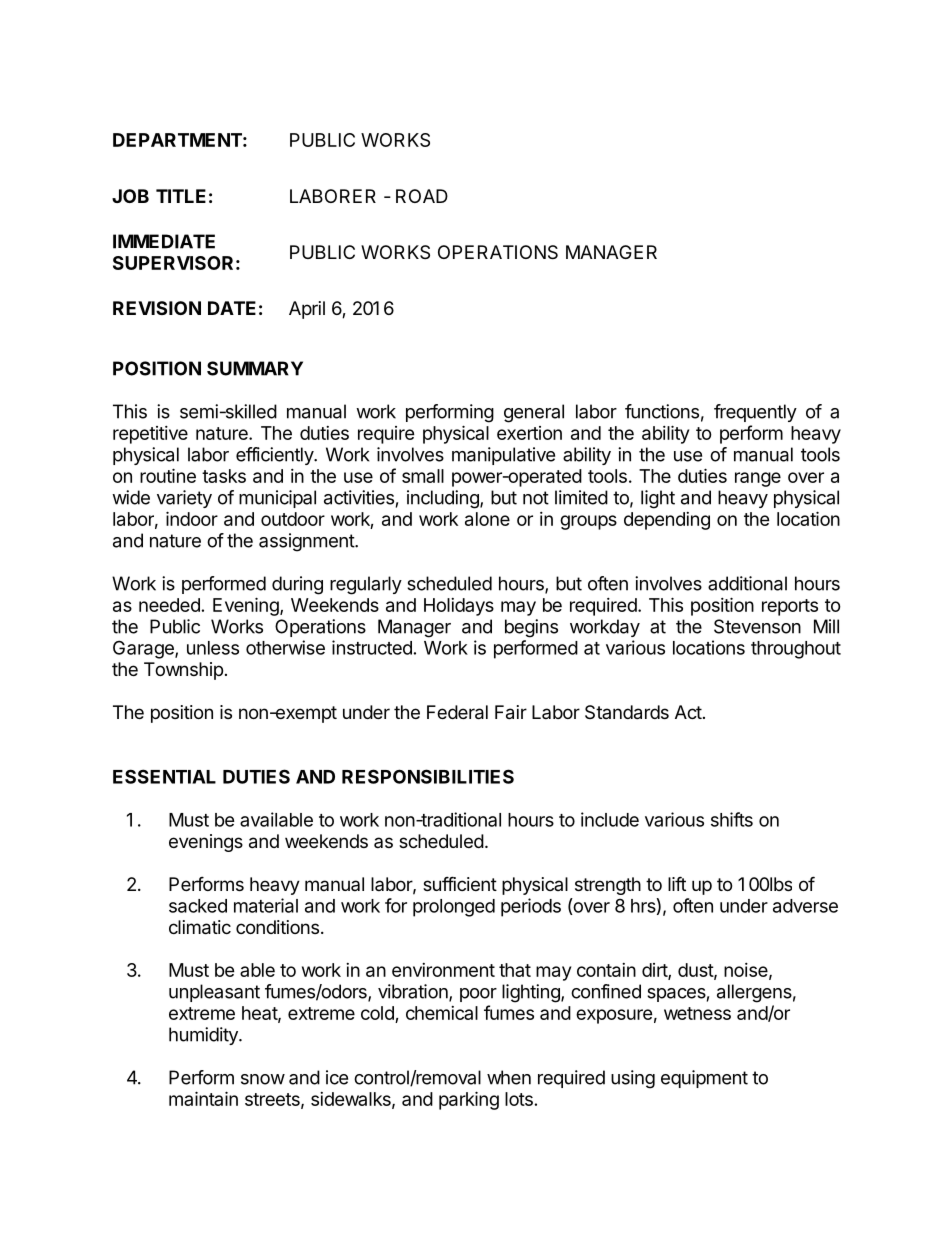 This image has height=1233, width=952. What do you see at coordinates (732, 819) in the image?
I see `shifts` at bounding box center [732, 819].
